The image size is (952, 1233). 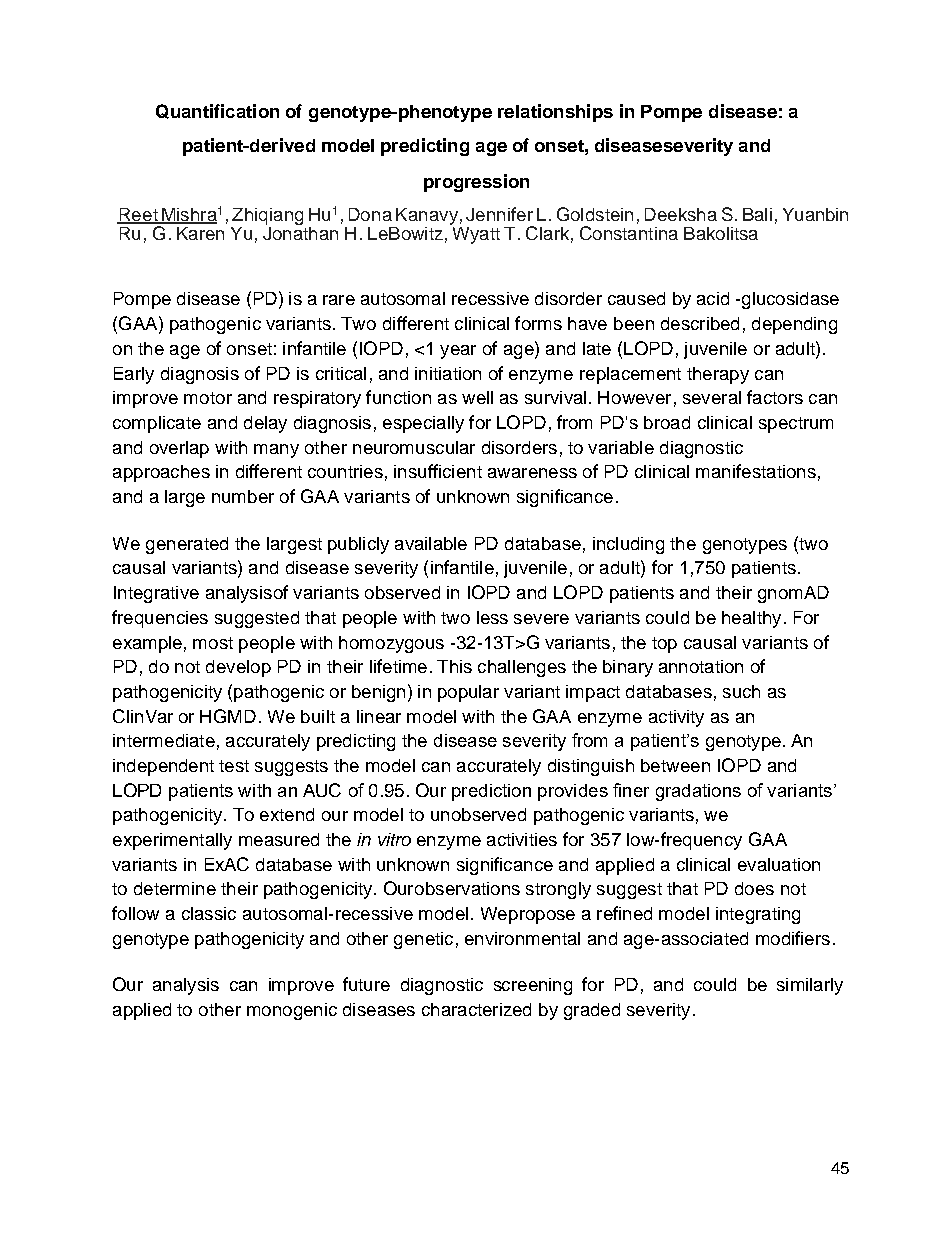 I want to click on several, so click(x=712, y=397).
